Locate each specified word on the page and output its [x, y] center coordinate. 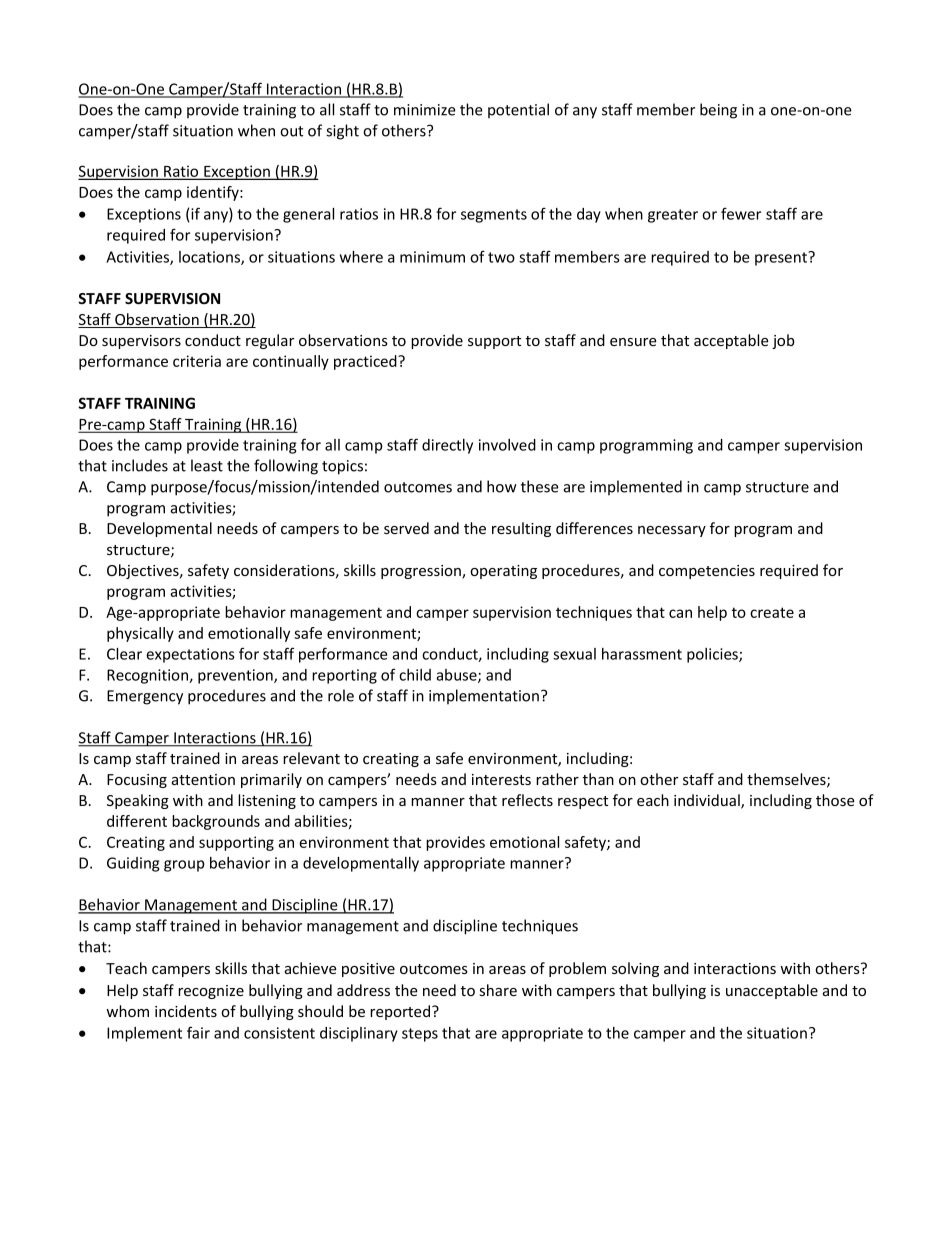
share [498, 990]
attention [203, 779]
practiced [366, 362]
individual [708, 801]
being [718, 111]
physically [140, 634]
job [783, 341]
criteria [197, 361]
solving [635, 969]
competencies [707, 572]
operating [503, 572]
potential [518, 110]
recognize [211, 992]
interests [501, 779]
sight [342, 132]
